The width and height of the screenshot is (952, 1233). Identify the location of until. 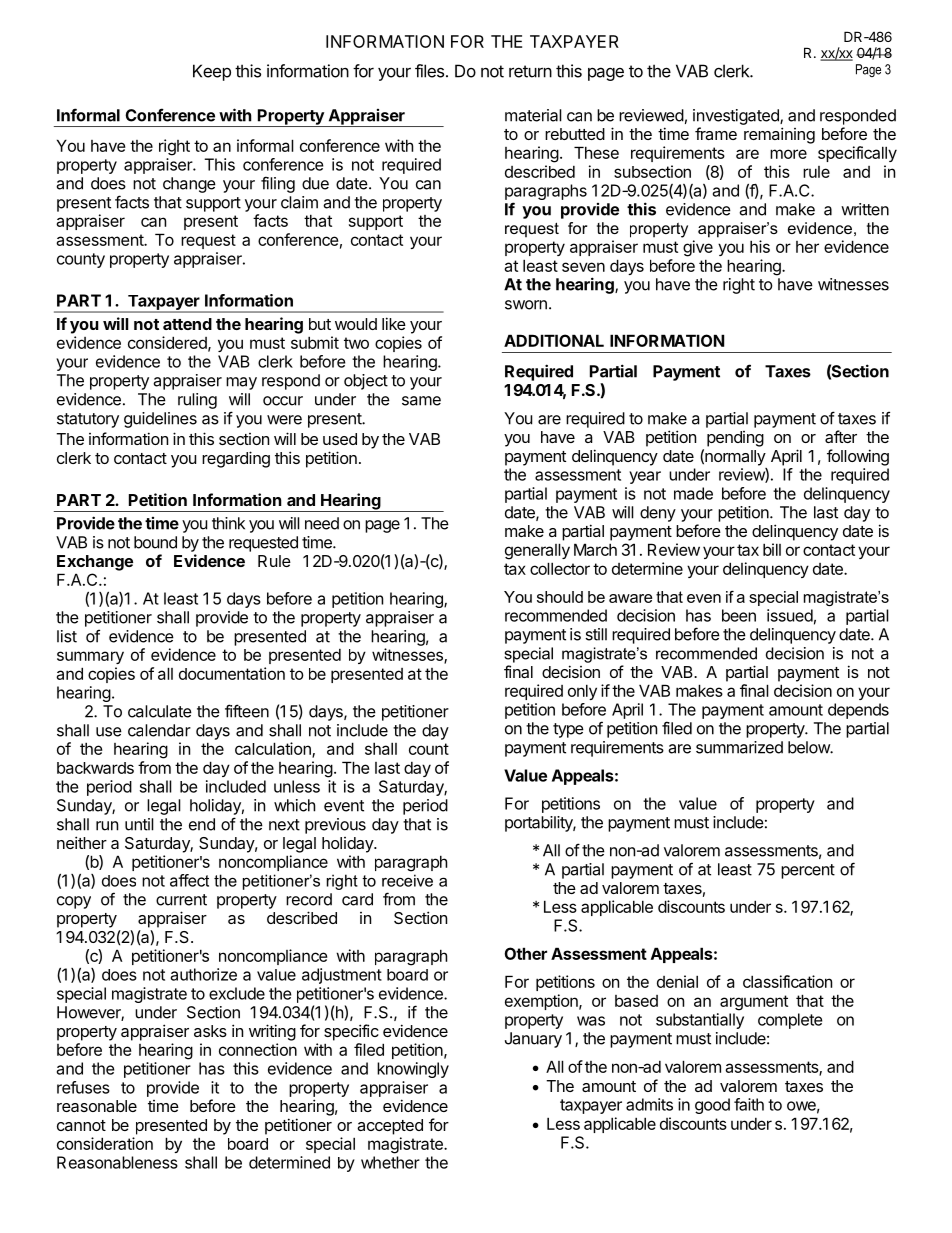
(139, 824).
